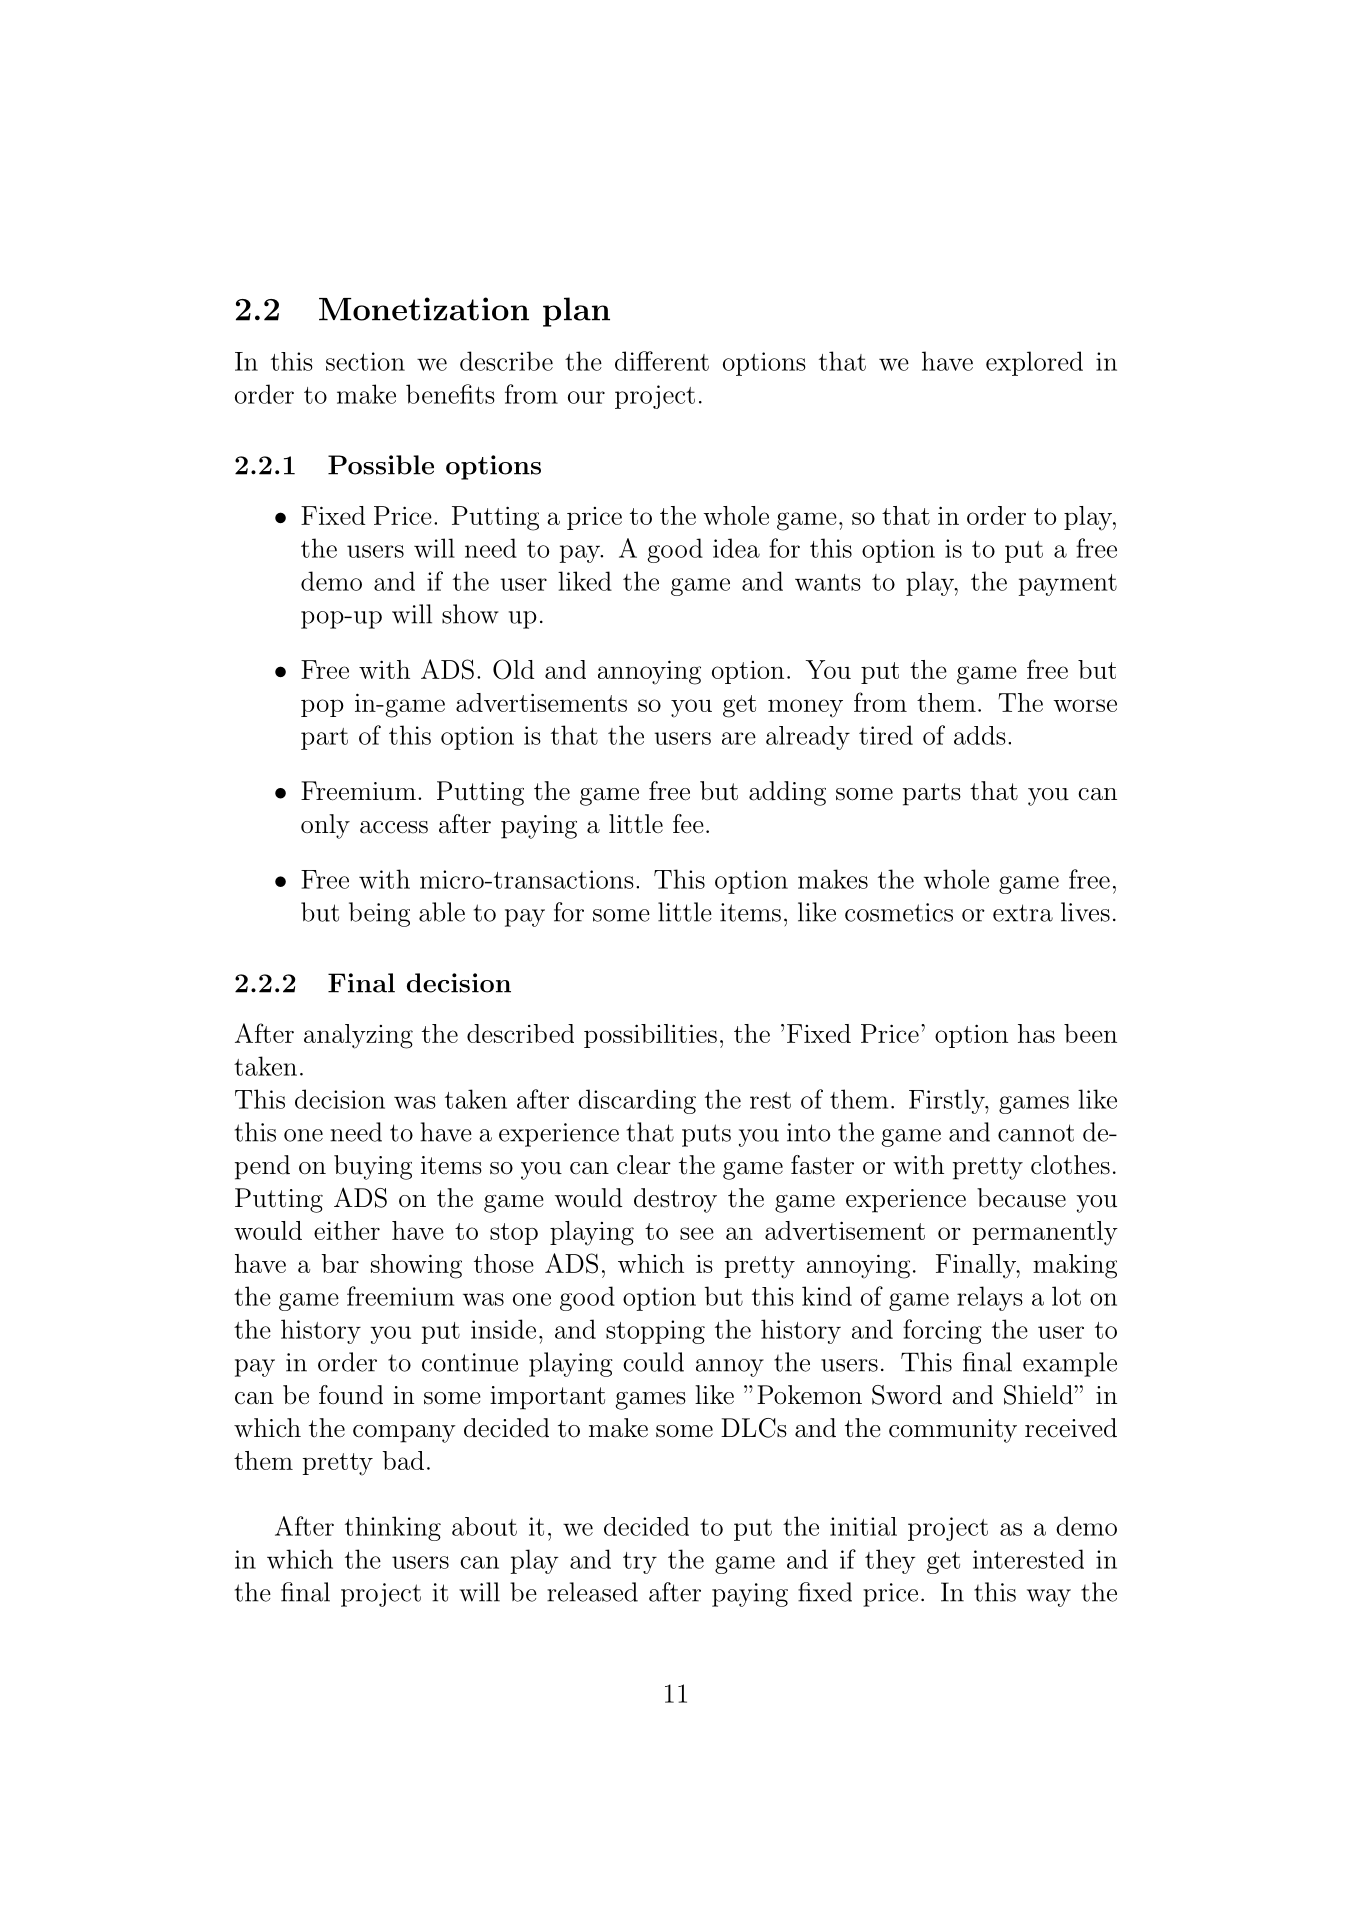 Image resolution: width=1354 pixels, height=1915 pixels. What do you see at coordinates (373, 1167) in the page?
I see `buying` at bounding box center [373, 1167].
